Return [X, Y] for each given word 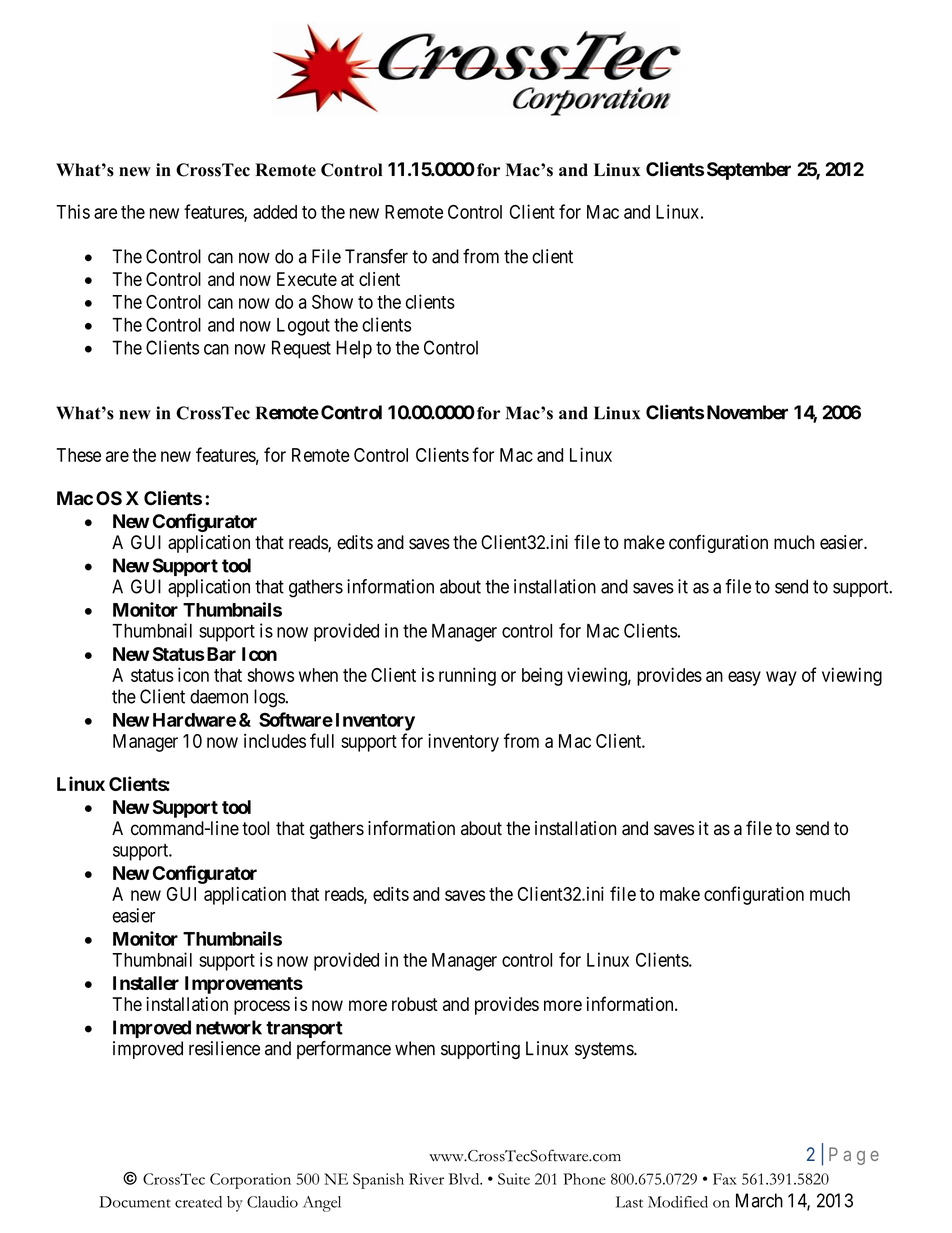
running [467, 676]
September [749, 171]
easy [744, 678]
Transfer [376, 256]
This [73, 211]
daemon [219, 696]
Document [135, 1202]
